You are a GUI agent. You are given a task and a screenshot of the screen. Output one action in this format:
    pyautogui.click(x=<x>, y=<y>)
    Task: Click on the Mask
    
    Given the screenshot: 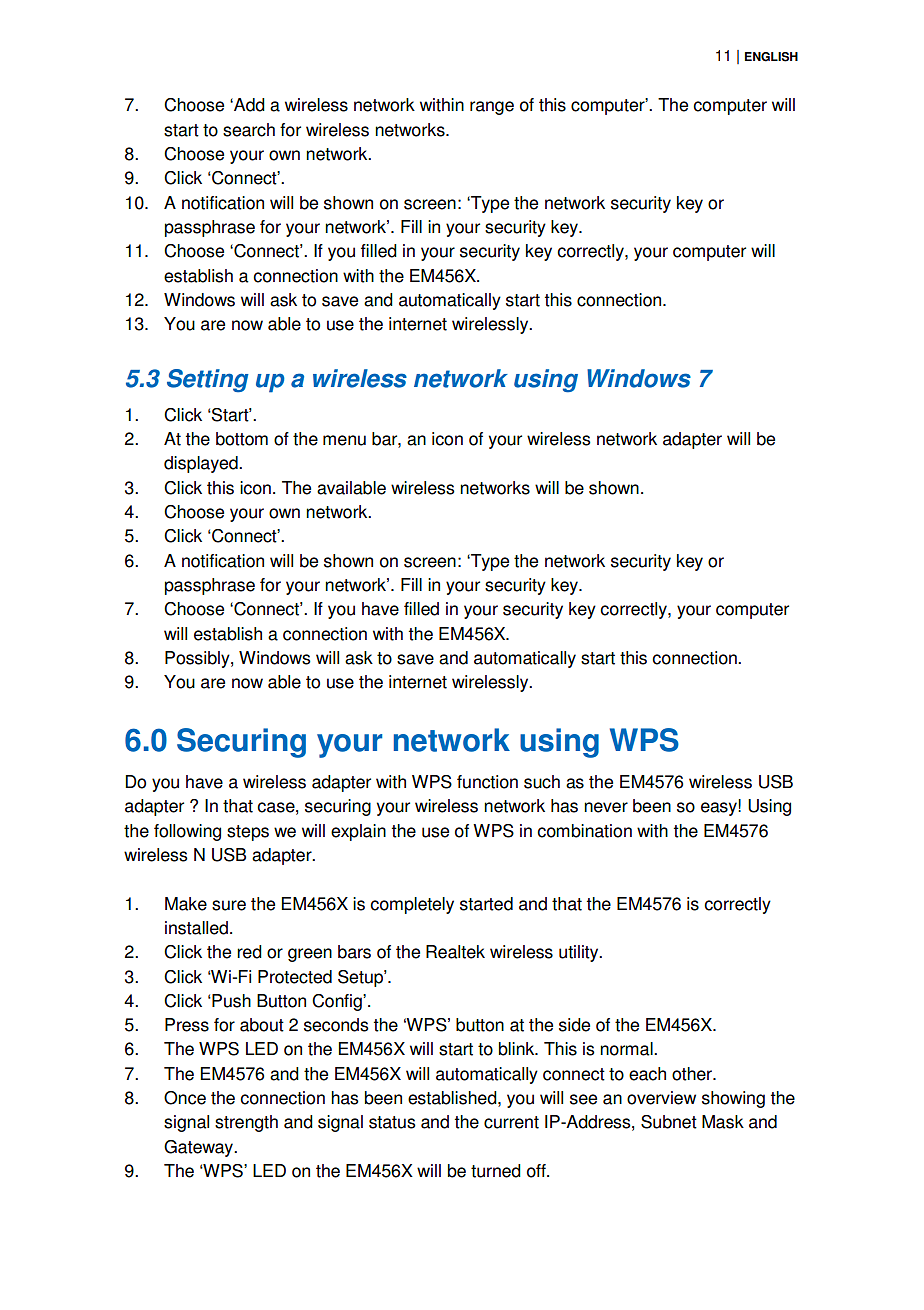 What is the action you would take?
    pyautogui.click(x=723, y=1122)
